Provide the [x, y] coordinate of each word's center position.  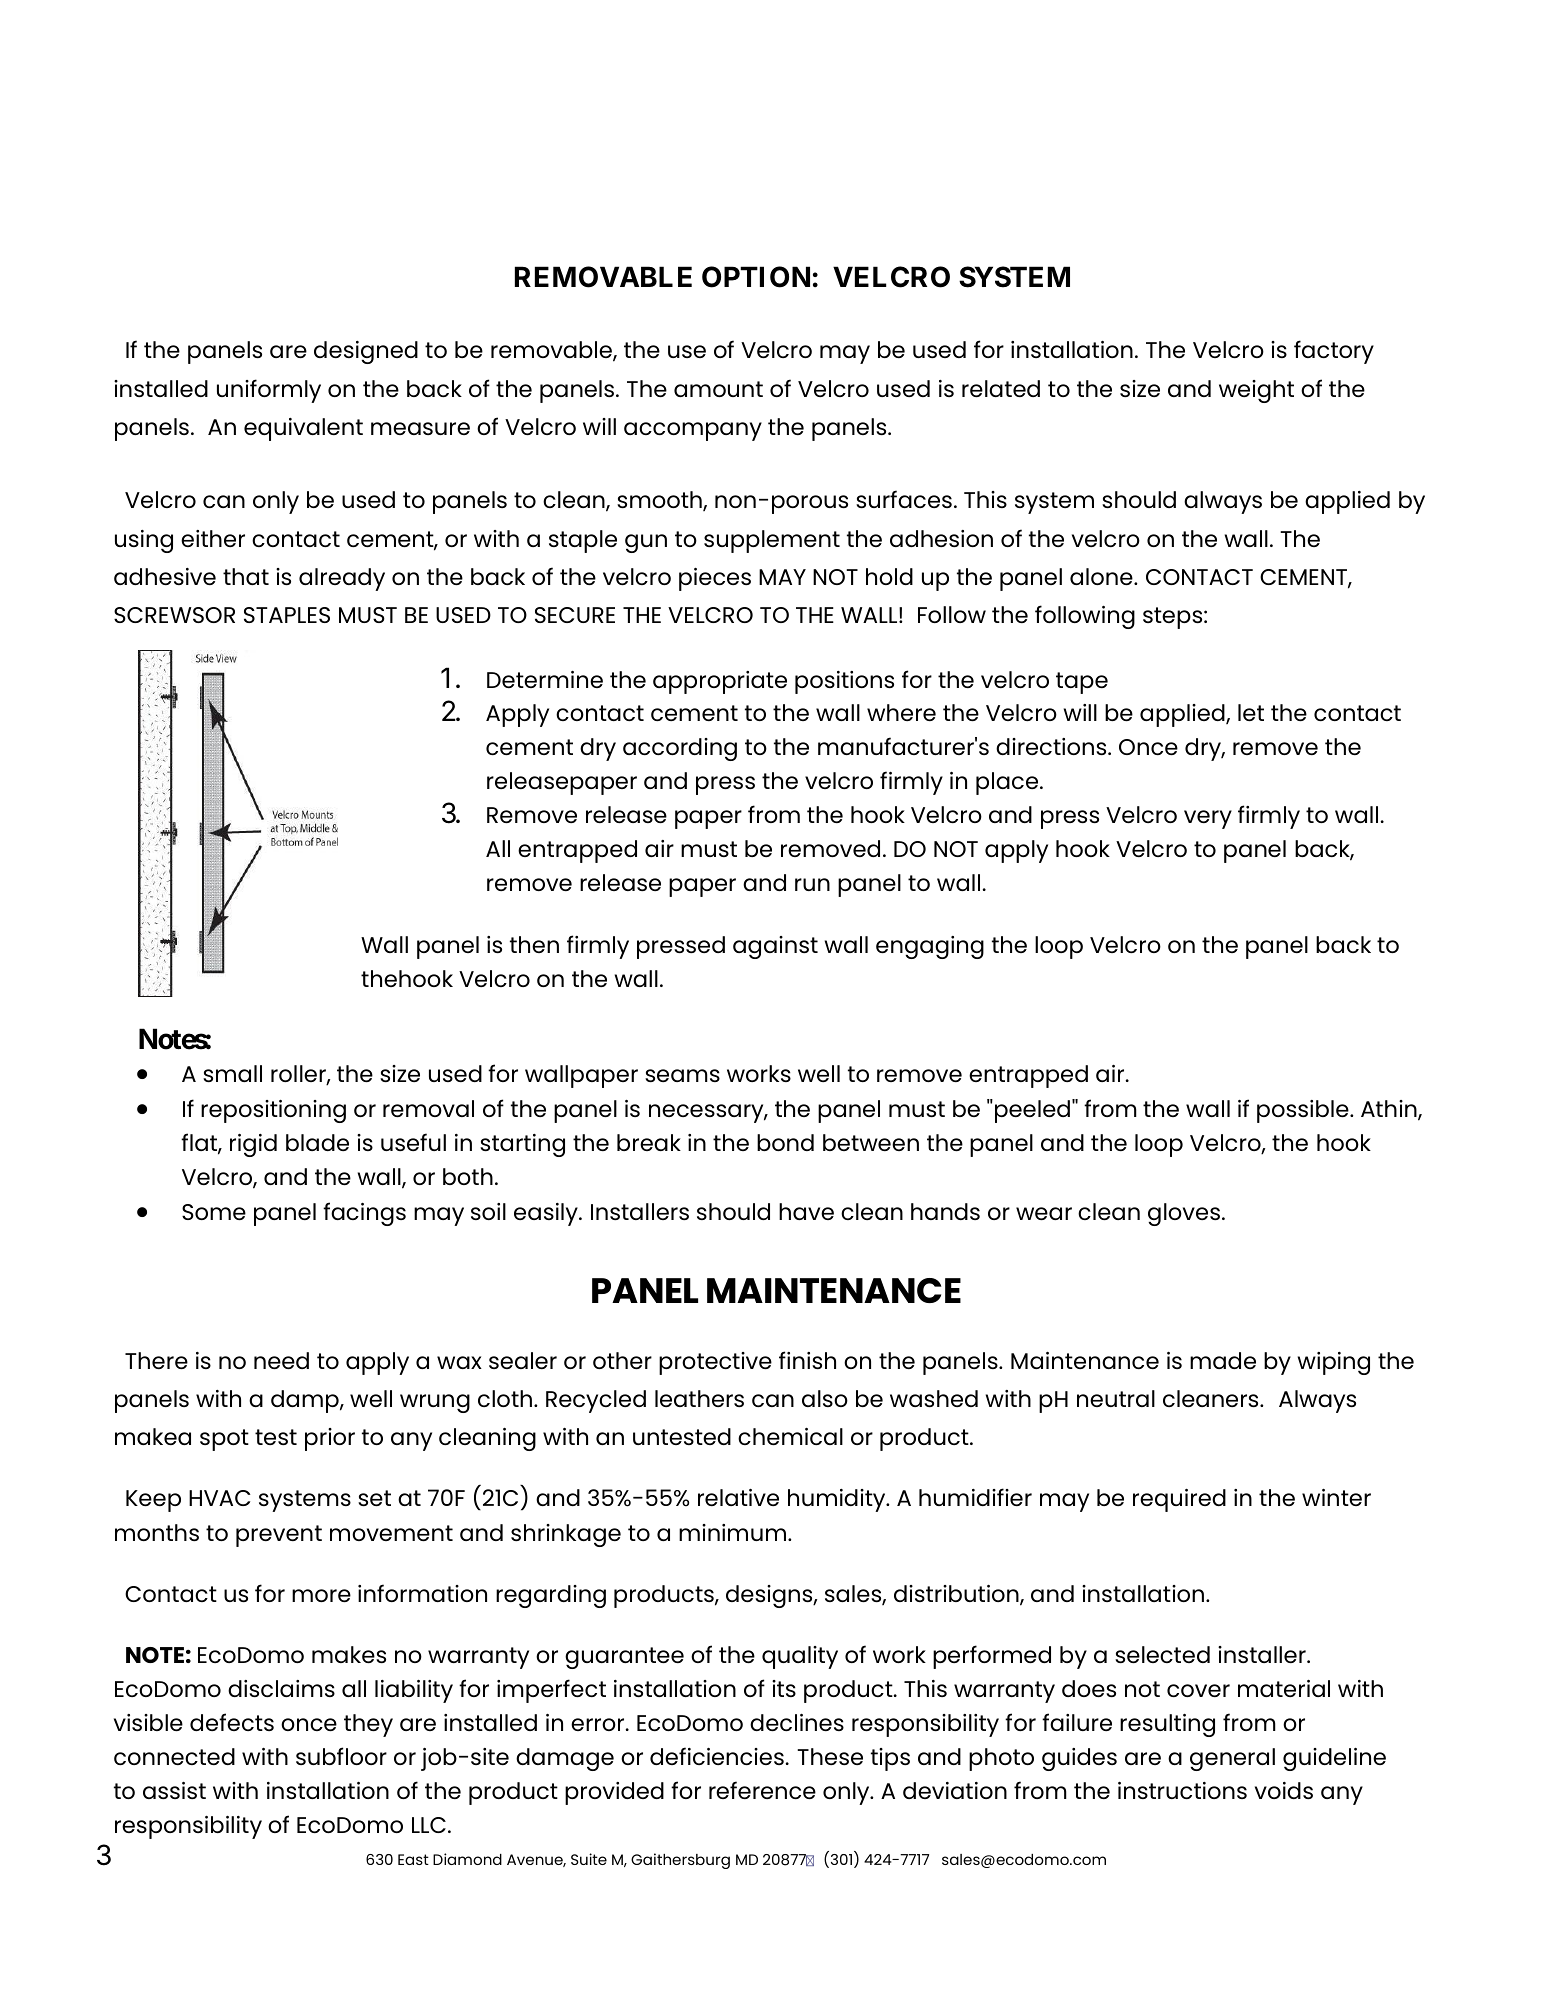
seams [682, 1075]
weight [1256, 391]
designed [366, 352]
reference [762, 1790]
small [232, 1073]
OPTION [756, 277]
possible [1304, 1111]
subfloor [341, 1756]
